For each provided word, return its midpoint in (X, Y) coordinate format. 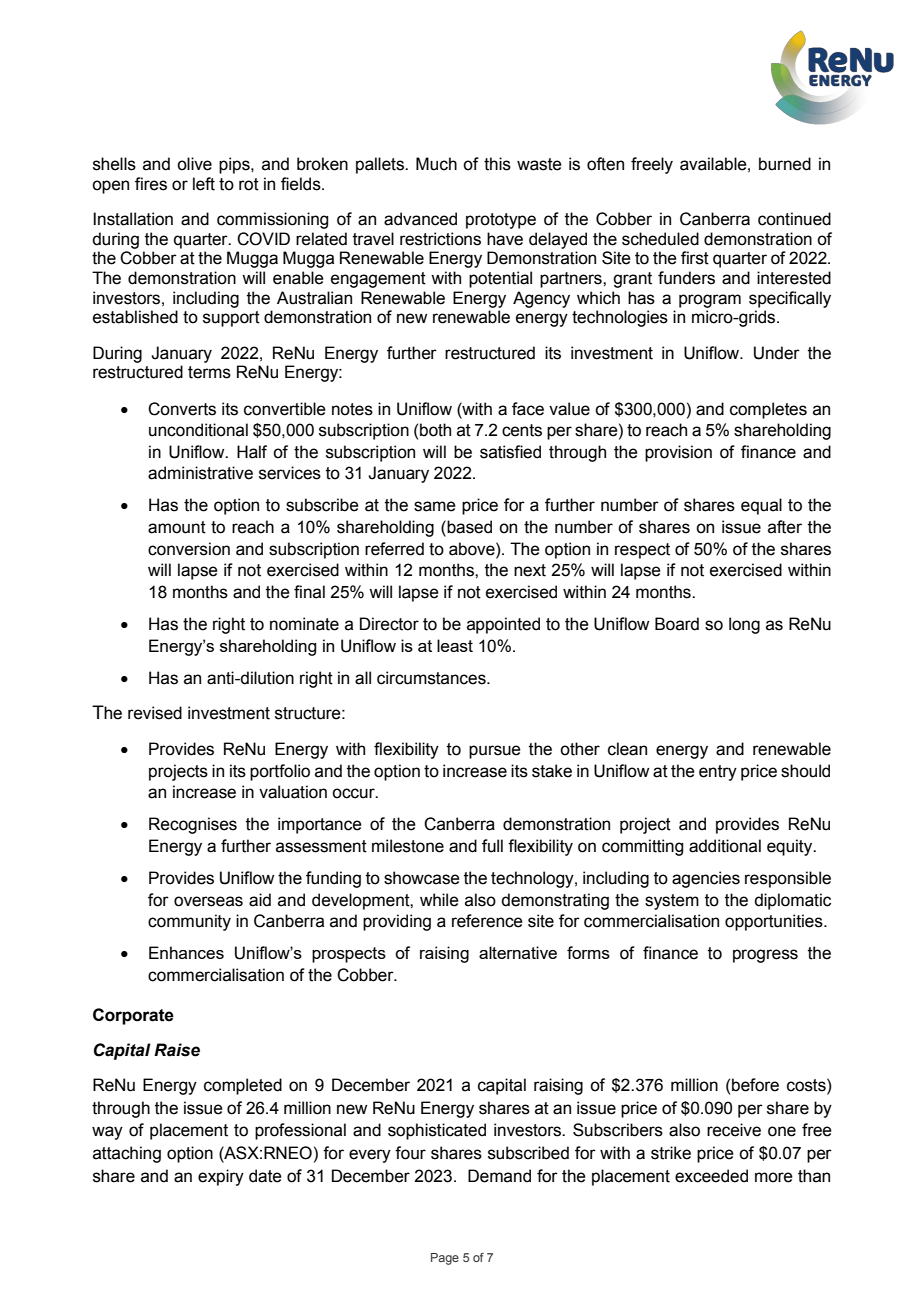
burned (785, 164)
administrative (200, 473)
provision (678, 453)
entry (718, 773)
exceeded (711, 1176)
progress (765, 956)
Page (445, 1259)
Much (436, 164)
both (435, 430)
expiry (221, 1177)
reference (487, 921)
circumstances (432, 678)
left (204, 184)
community (189, 922)
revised (155, 713)
